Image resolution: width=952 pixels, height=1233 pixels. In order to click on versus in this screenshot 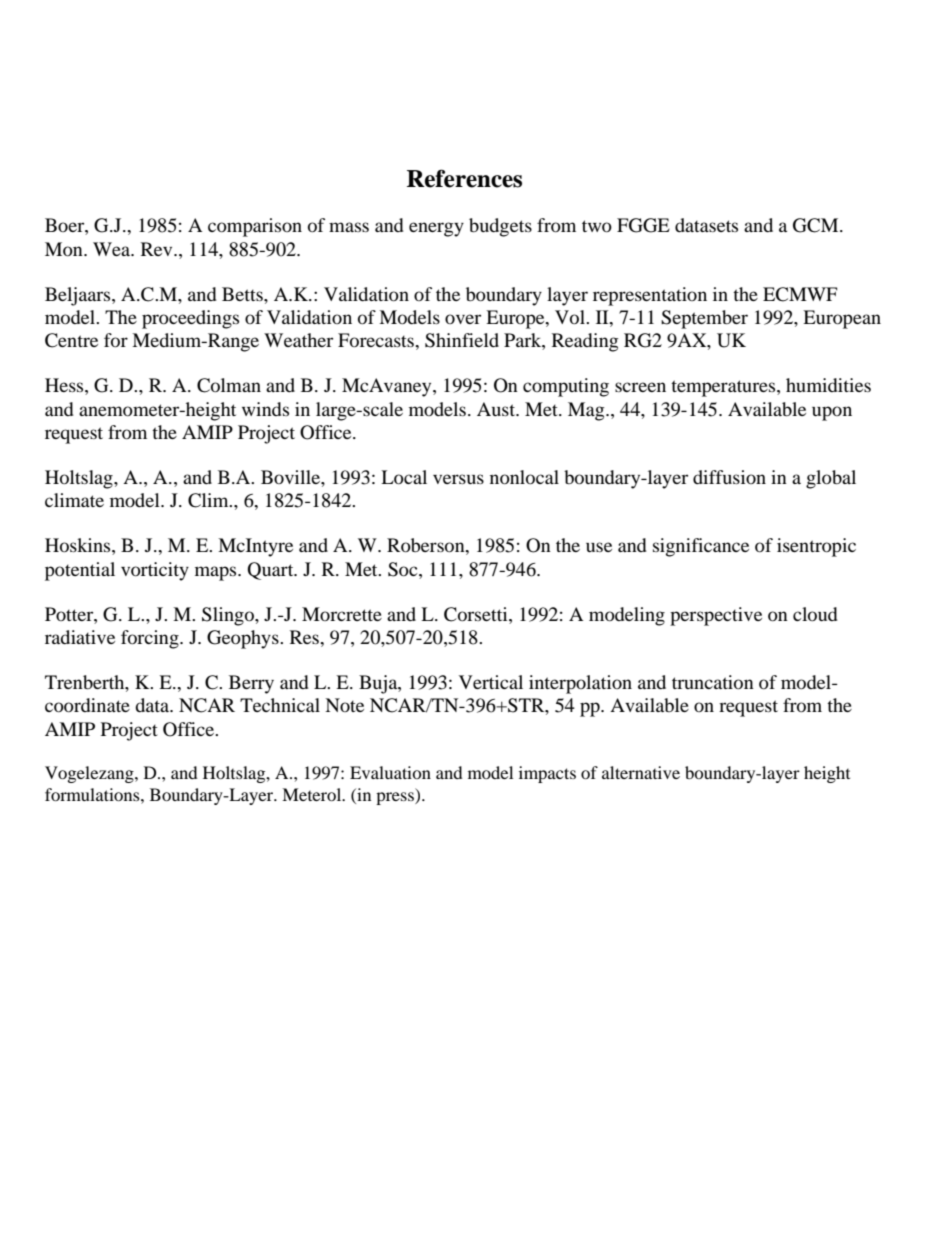, I will do `click(458, 479)`.
